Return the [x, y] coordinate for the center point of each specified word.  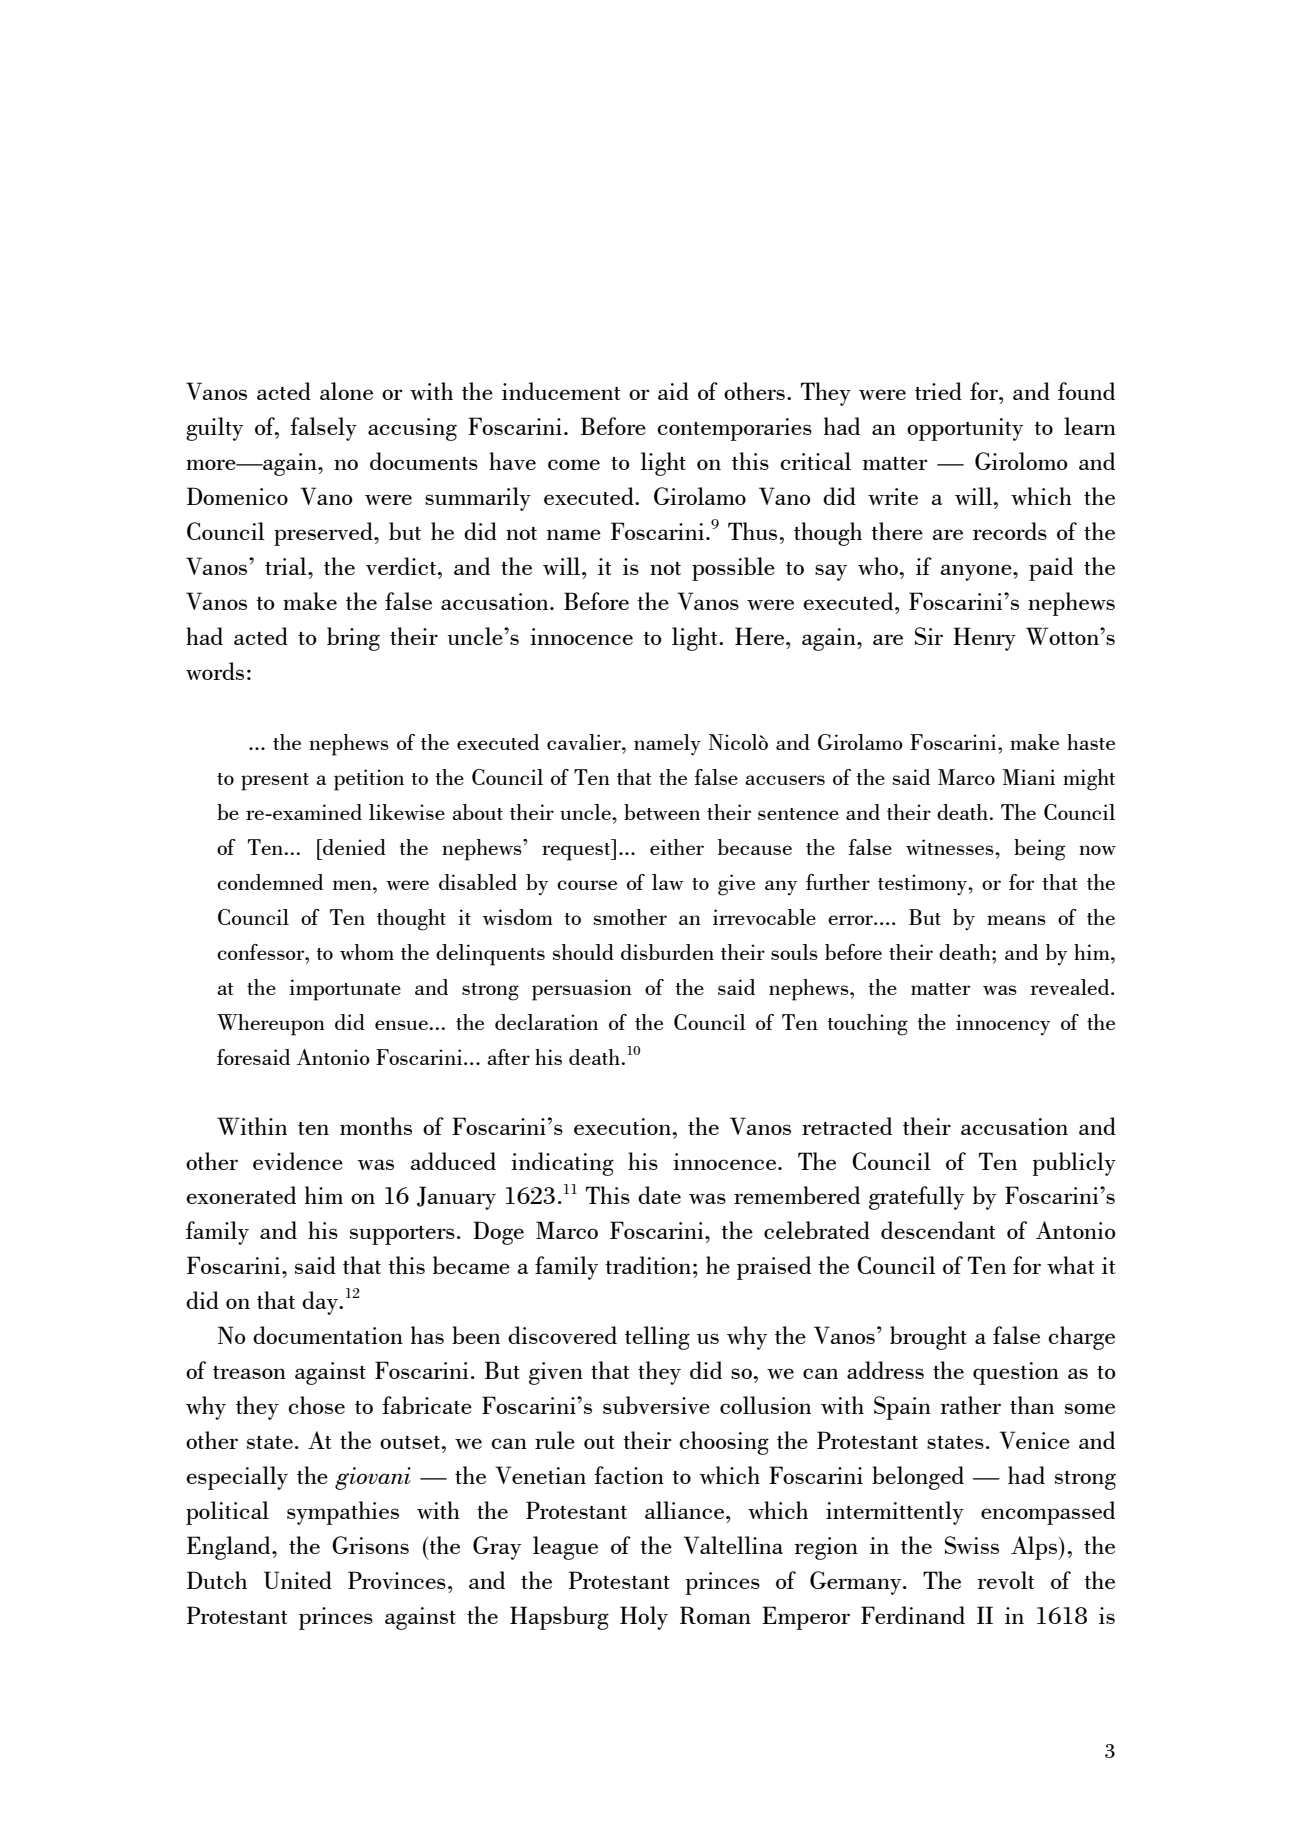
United [298, 1580]
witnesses [951, 847]
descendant [938, 1230]
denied [353, 847]
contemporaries [734, 429]
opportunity [965, 429]
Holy [644, 1618]
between [662, 812]
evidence [298, 1161]
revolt [1006, 1580]
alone [346, 391]
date [659, 1195]
